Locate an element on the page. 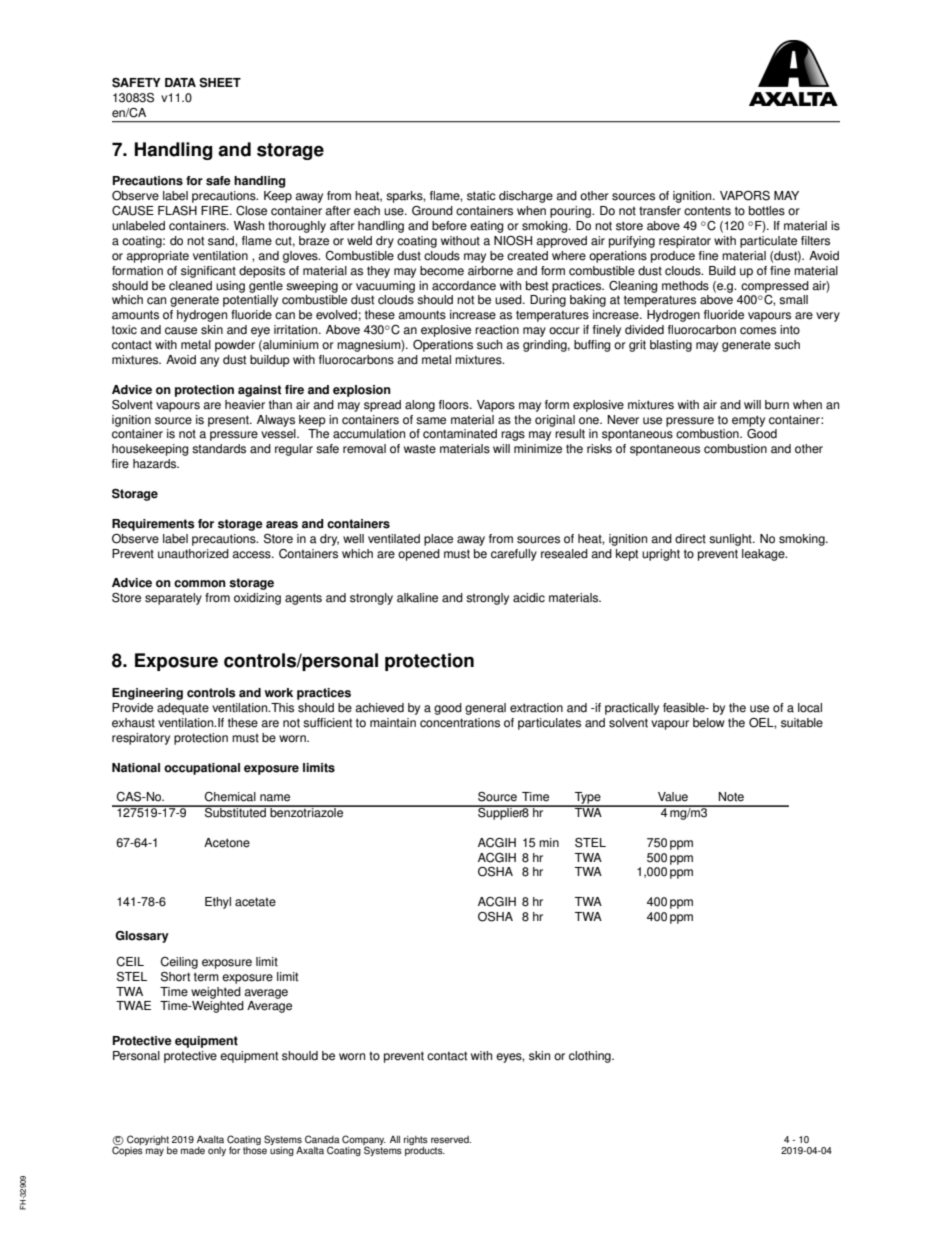  acidic is located at coordinates (529, 598).
